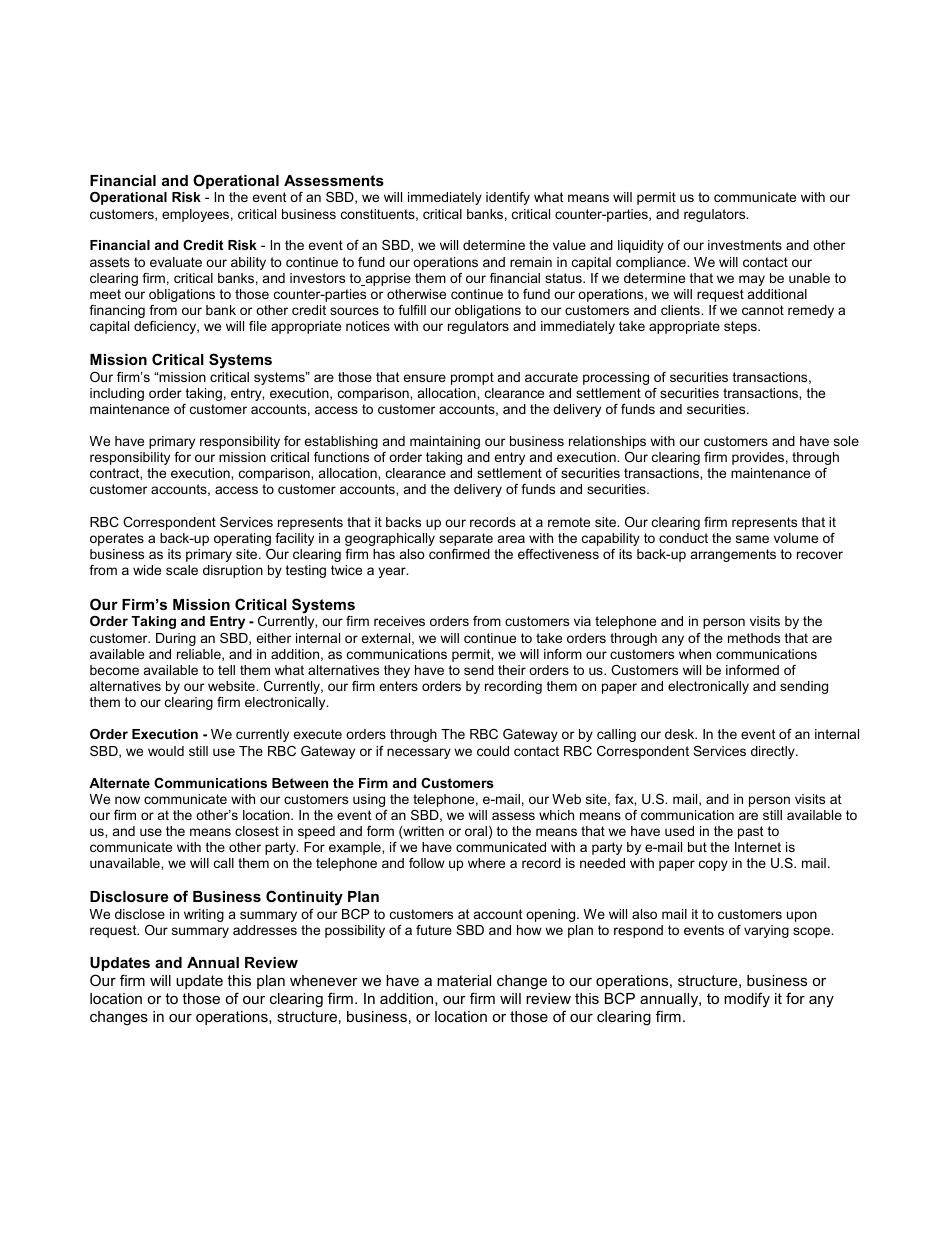  Describe the element at coordinates (745, 245) in the screenshot. I see `investments` at that location.
